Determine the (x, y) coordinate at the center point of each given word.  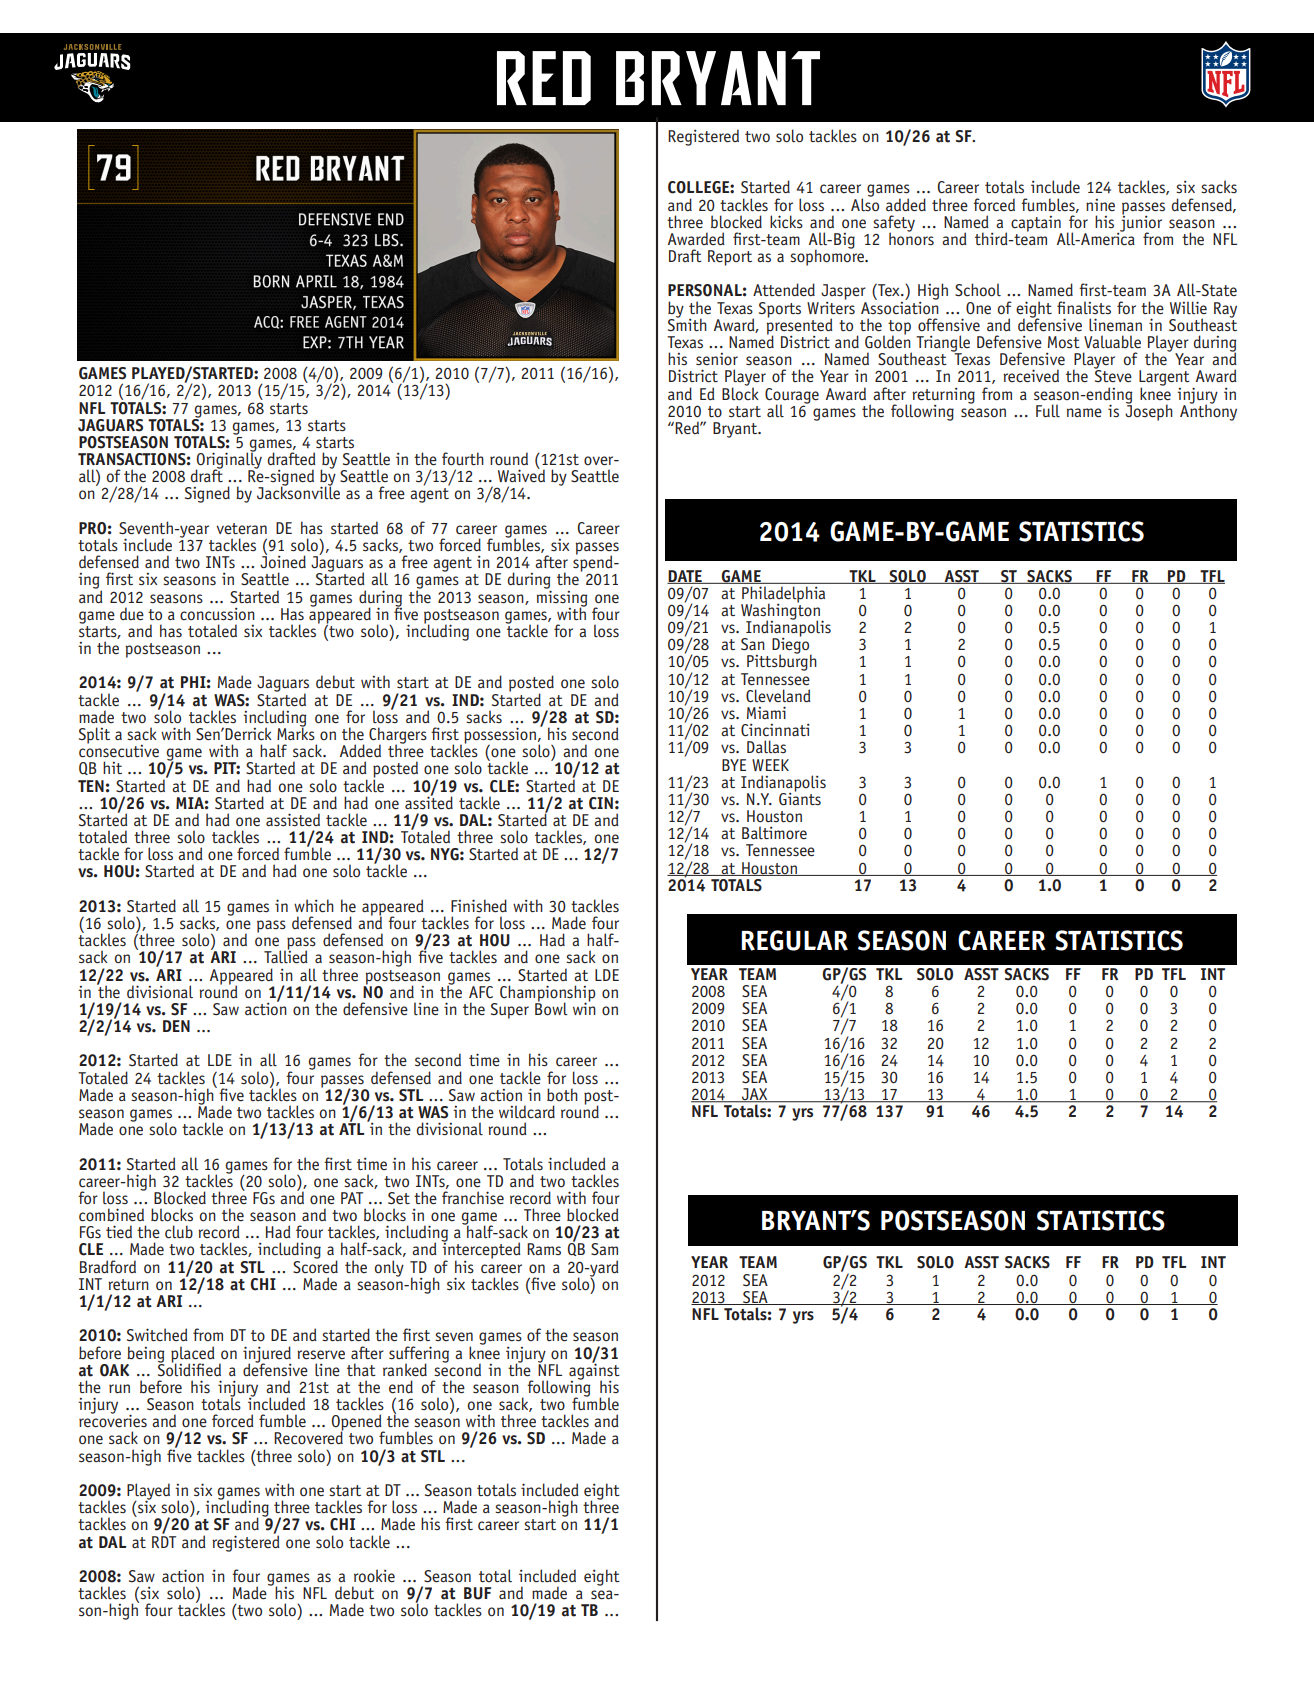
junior (1140, 223)
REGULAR (794, 940)
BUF (477, 1593)
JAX (755, 1095)
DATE (685, 577)
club (179, 1232)
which (314, 906)
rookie (374, 1576)
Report (730, 258)
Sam (604, 1249)
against (594, 1371)
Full (1048, 411)
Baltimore (774, 833)
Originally (228, 460)
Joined (283, 561)
